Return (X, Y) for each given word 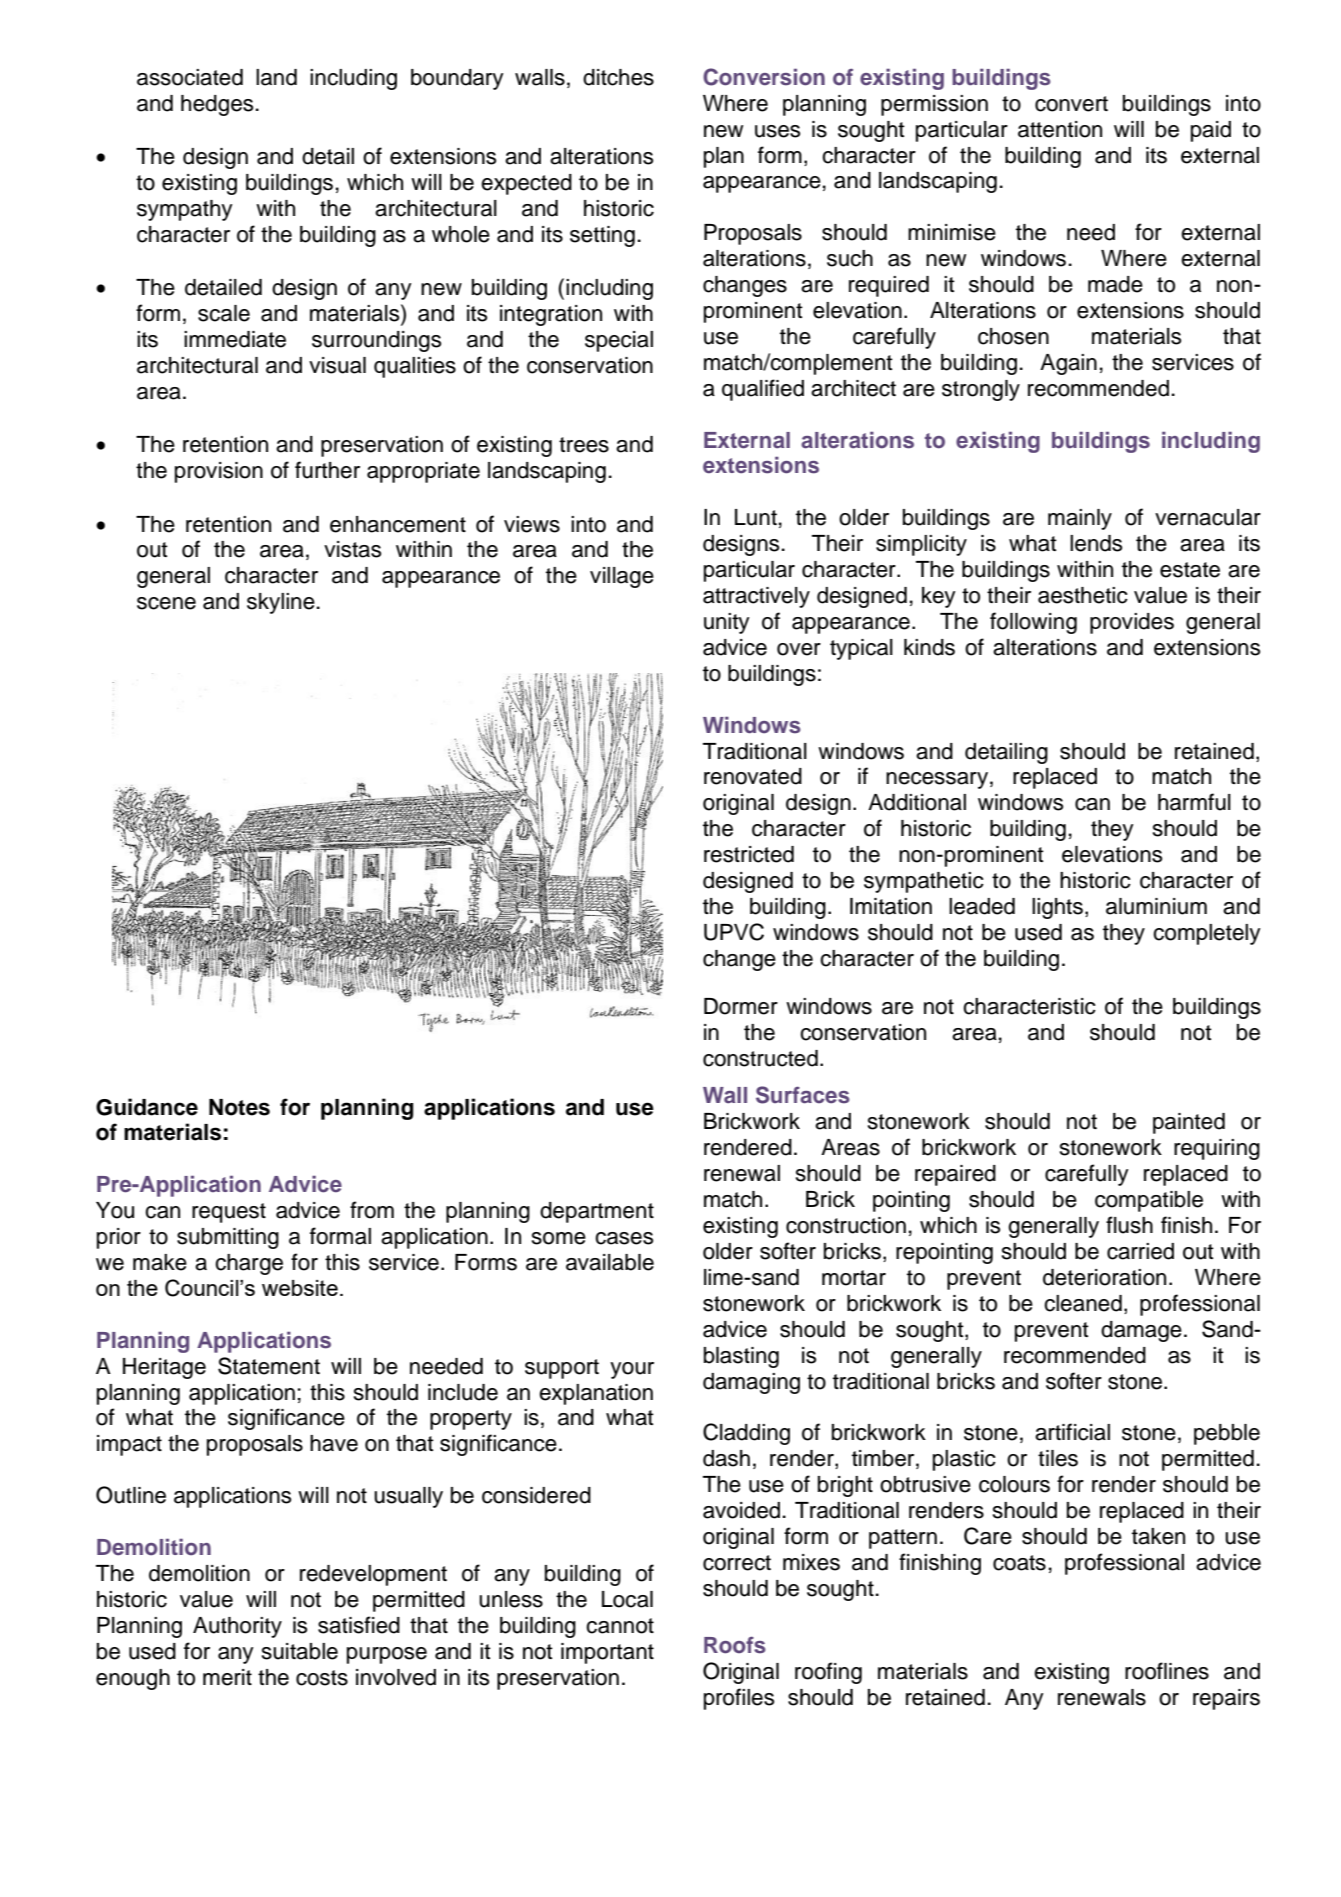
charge (249, 1264)
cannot (620, 1626)
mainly (1080, 519)
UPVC (734, 932)
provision (219, 472)
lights (1057, 908)
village (622, 577)
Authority (237, 1627)
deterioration (1104, 1277)
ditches (618, 77)
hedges (217, 105)
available (610, 1262)
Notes (239, 1107)
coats (1019, 1563)
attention (1060, 129)
